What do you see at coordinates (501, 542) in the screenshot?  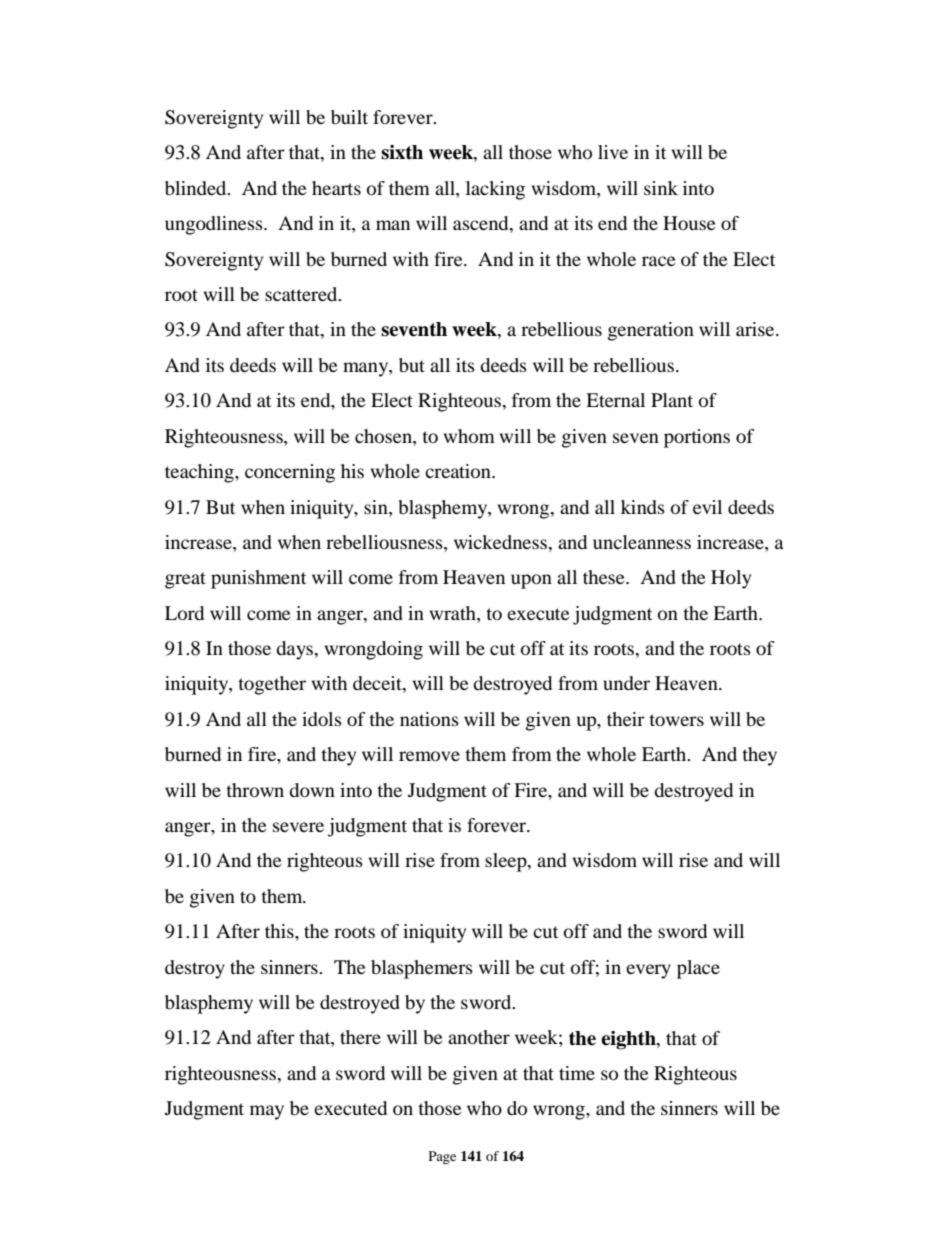 I see `wickedness` at bounding box center [501, 542].
